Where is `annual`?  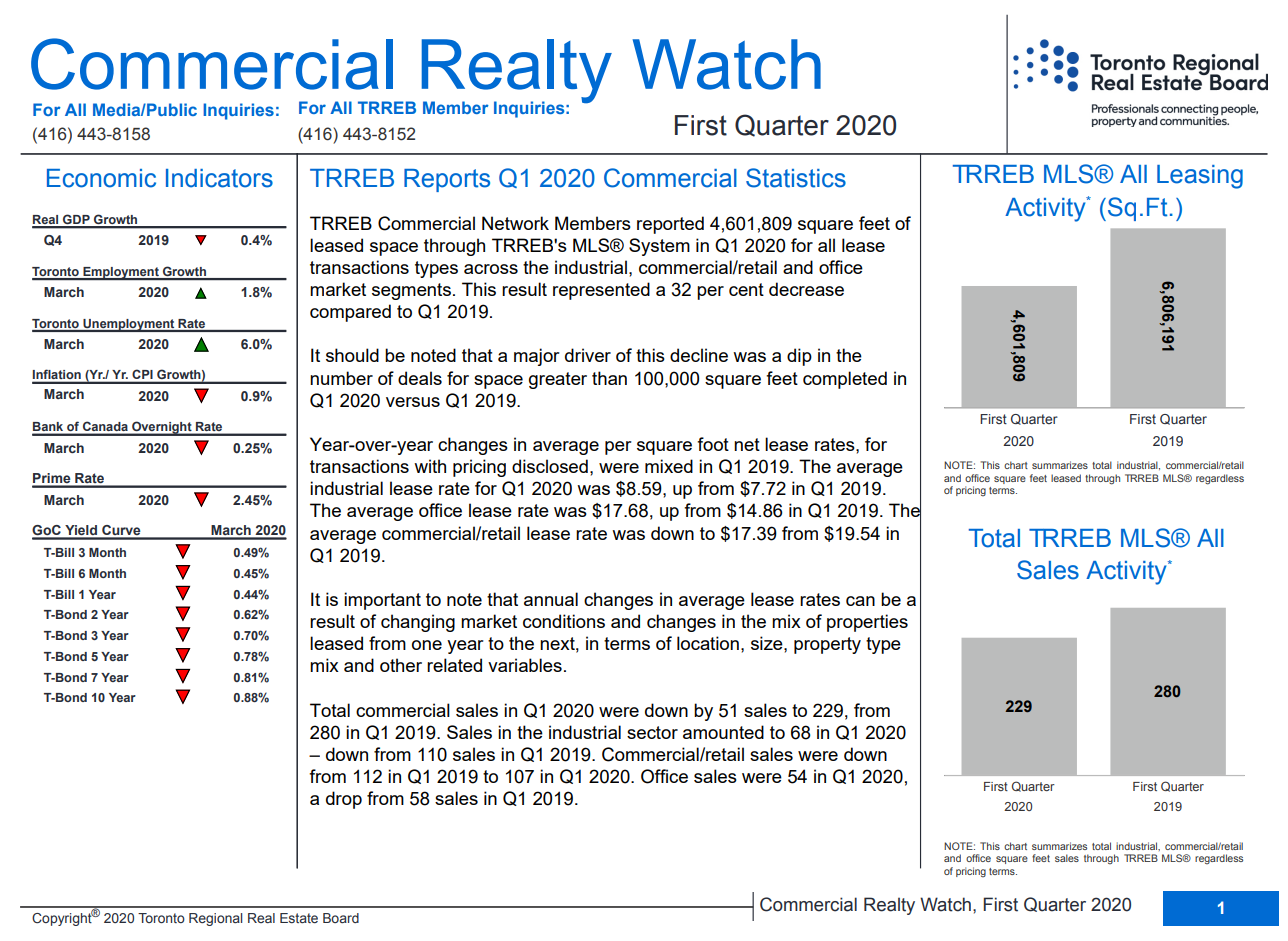 annual is located at coordinates (551, 599).
